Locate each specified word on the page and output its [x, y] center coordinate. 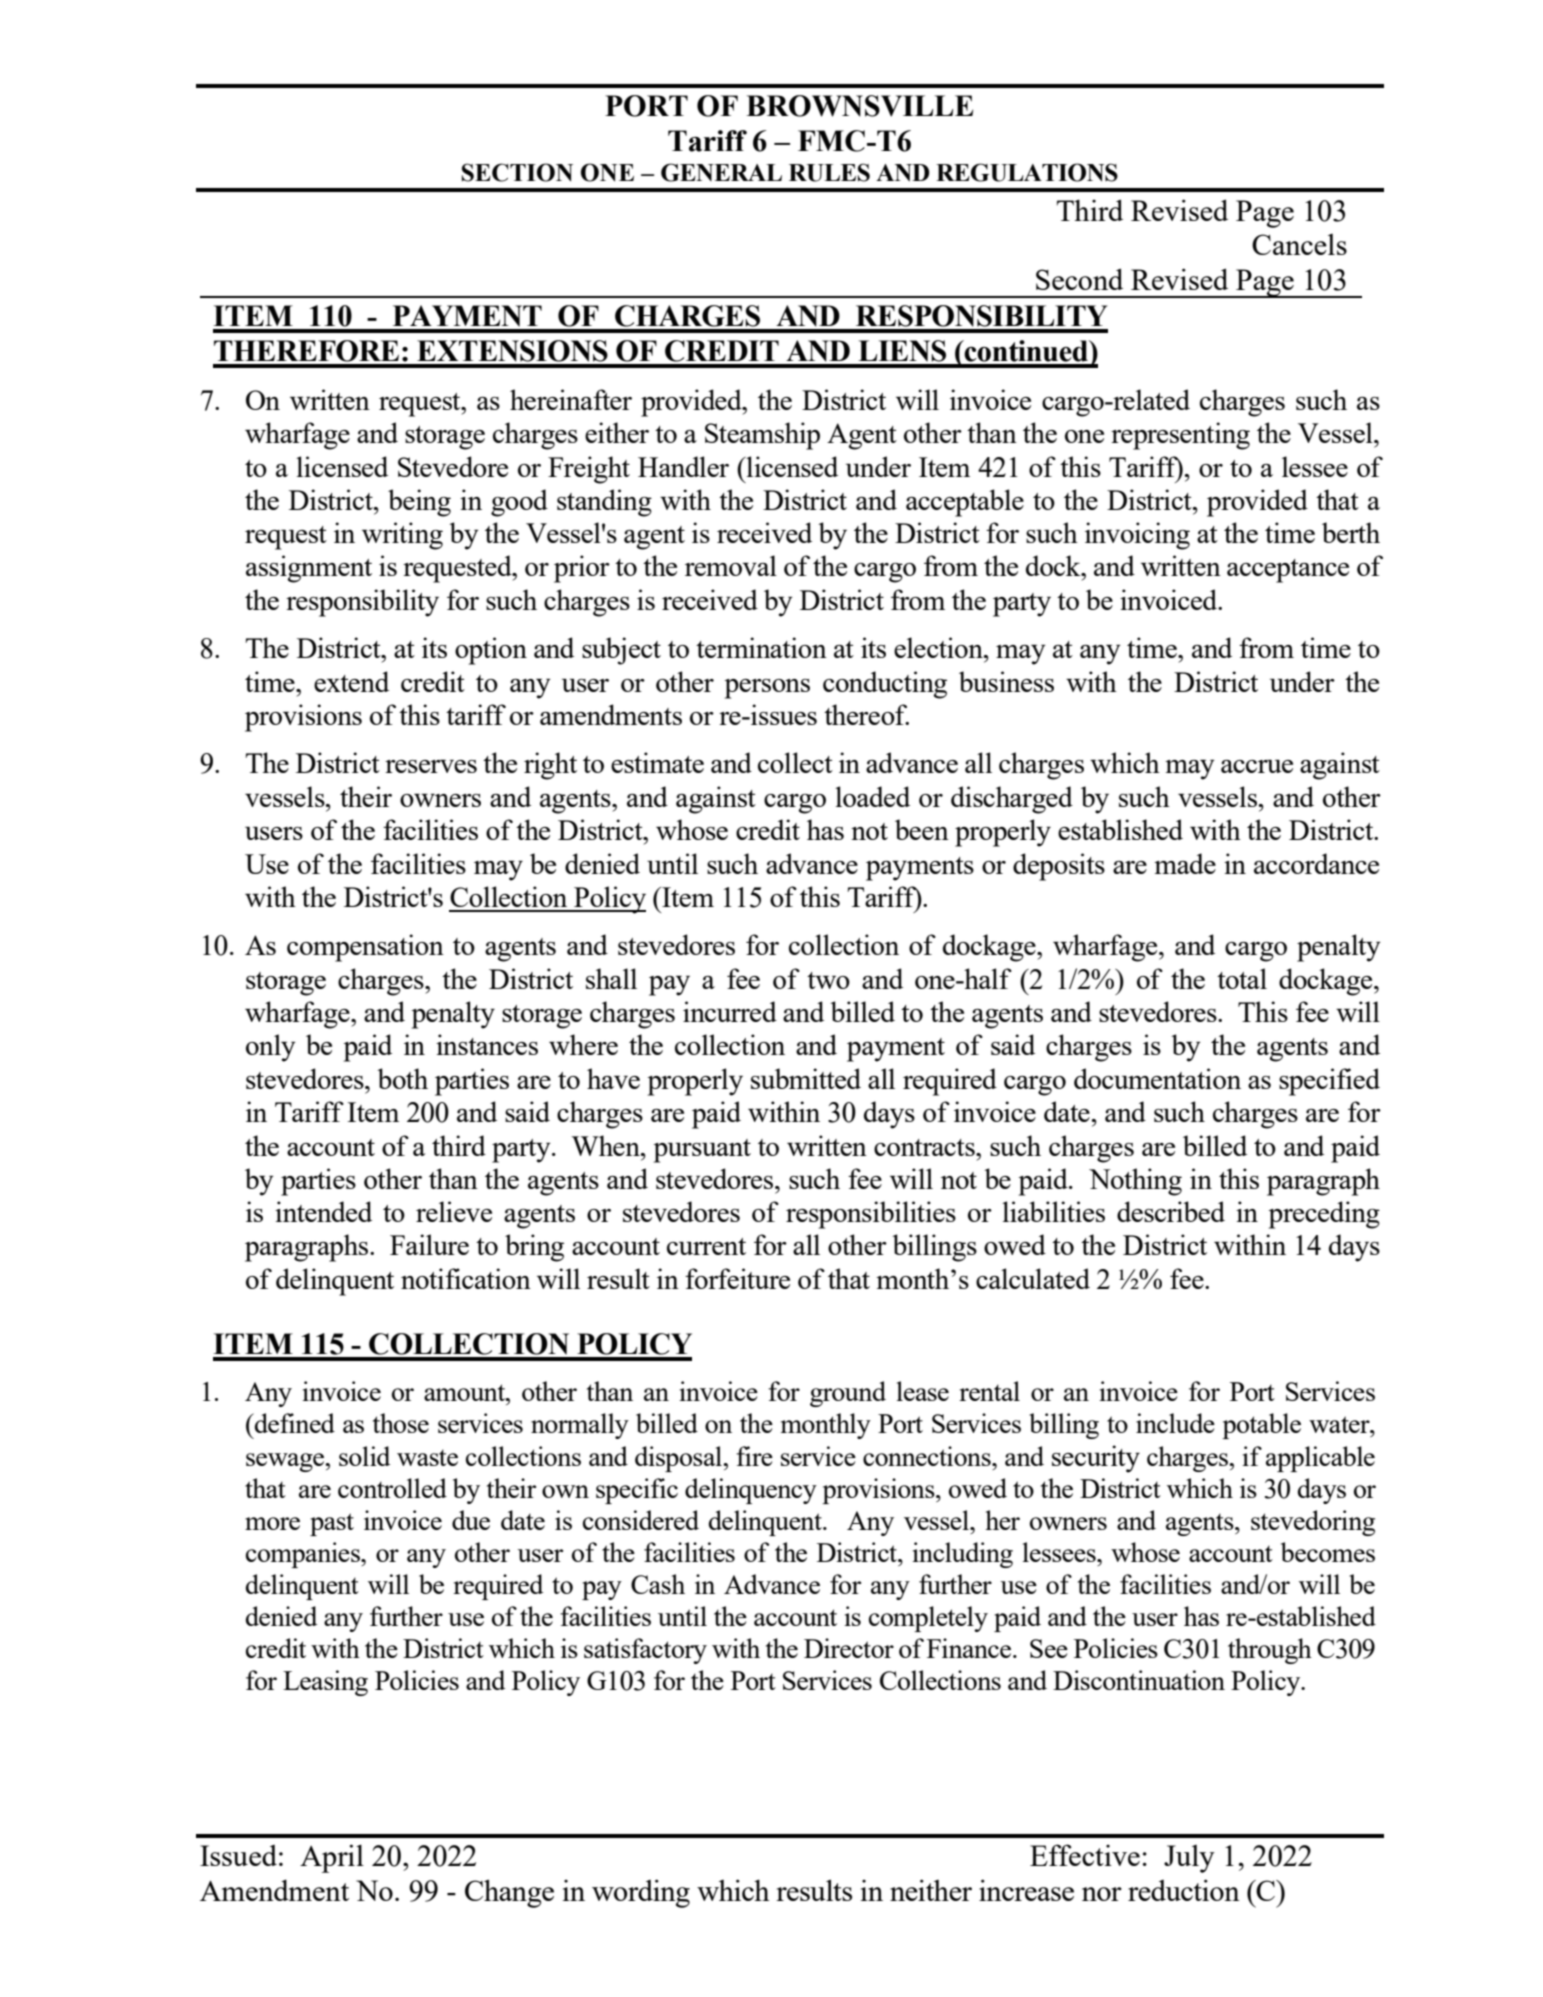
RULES [829, 172]
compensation [365, 948]
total [1242, 978]
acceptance [1288, 571]
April [332, 1858]
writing [402, 536]
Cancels [1299, 244]
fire [754, 1456]
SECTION [517, 172]
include [1175, 1423]
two [828, 980]
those [401, 1423]
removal [731, 565]
